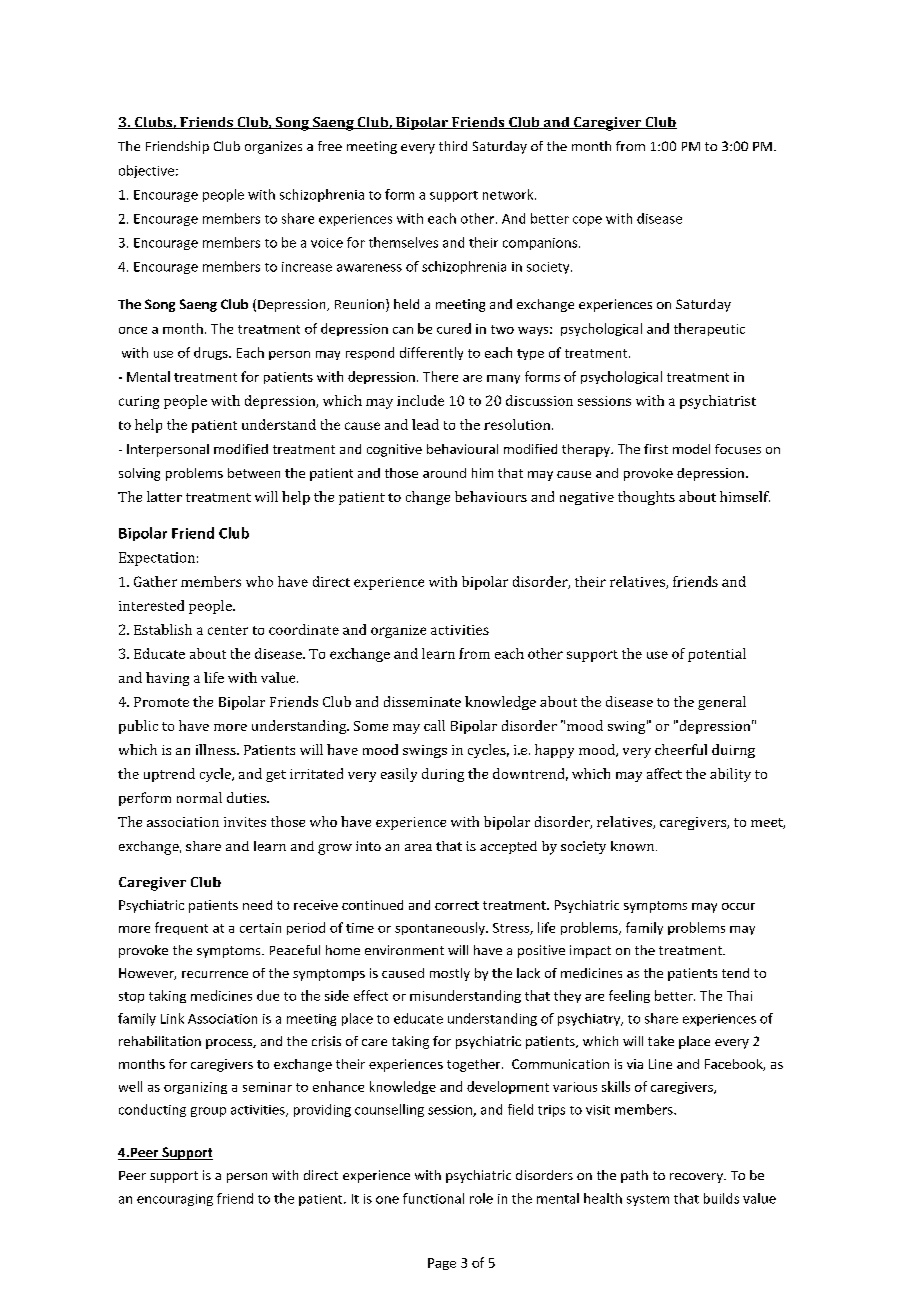  Describe the element at coordinates (457, 905) in the screenshot. I see `correct` at that location.
